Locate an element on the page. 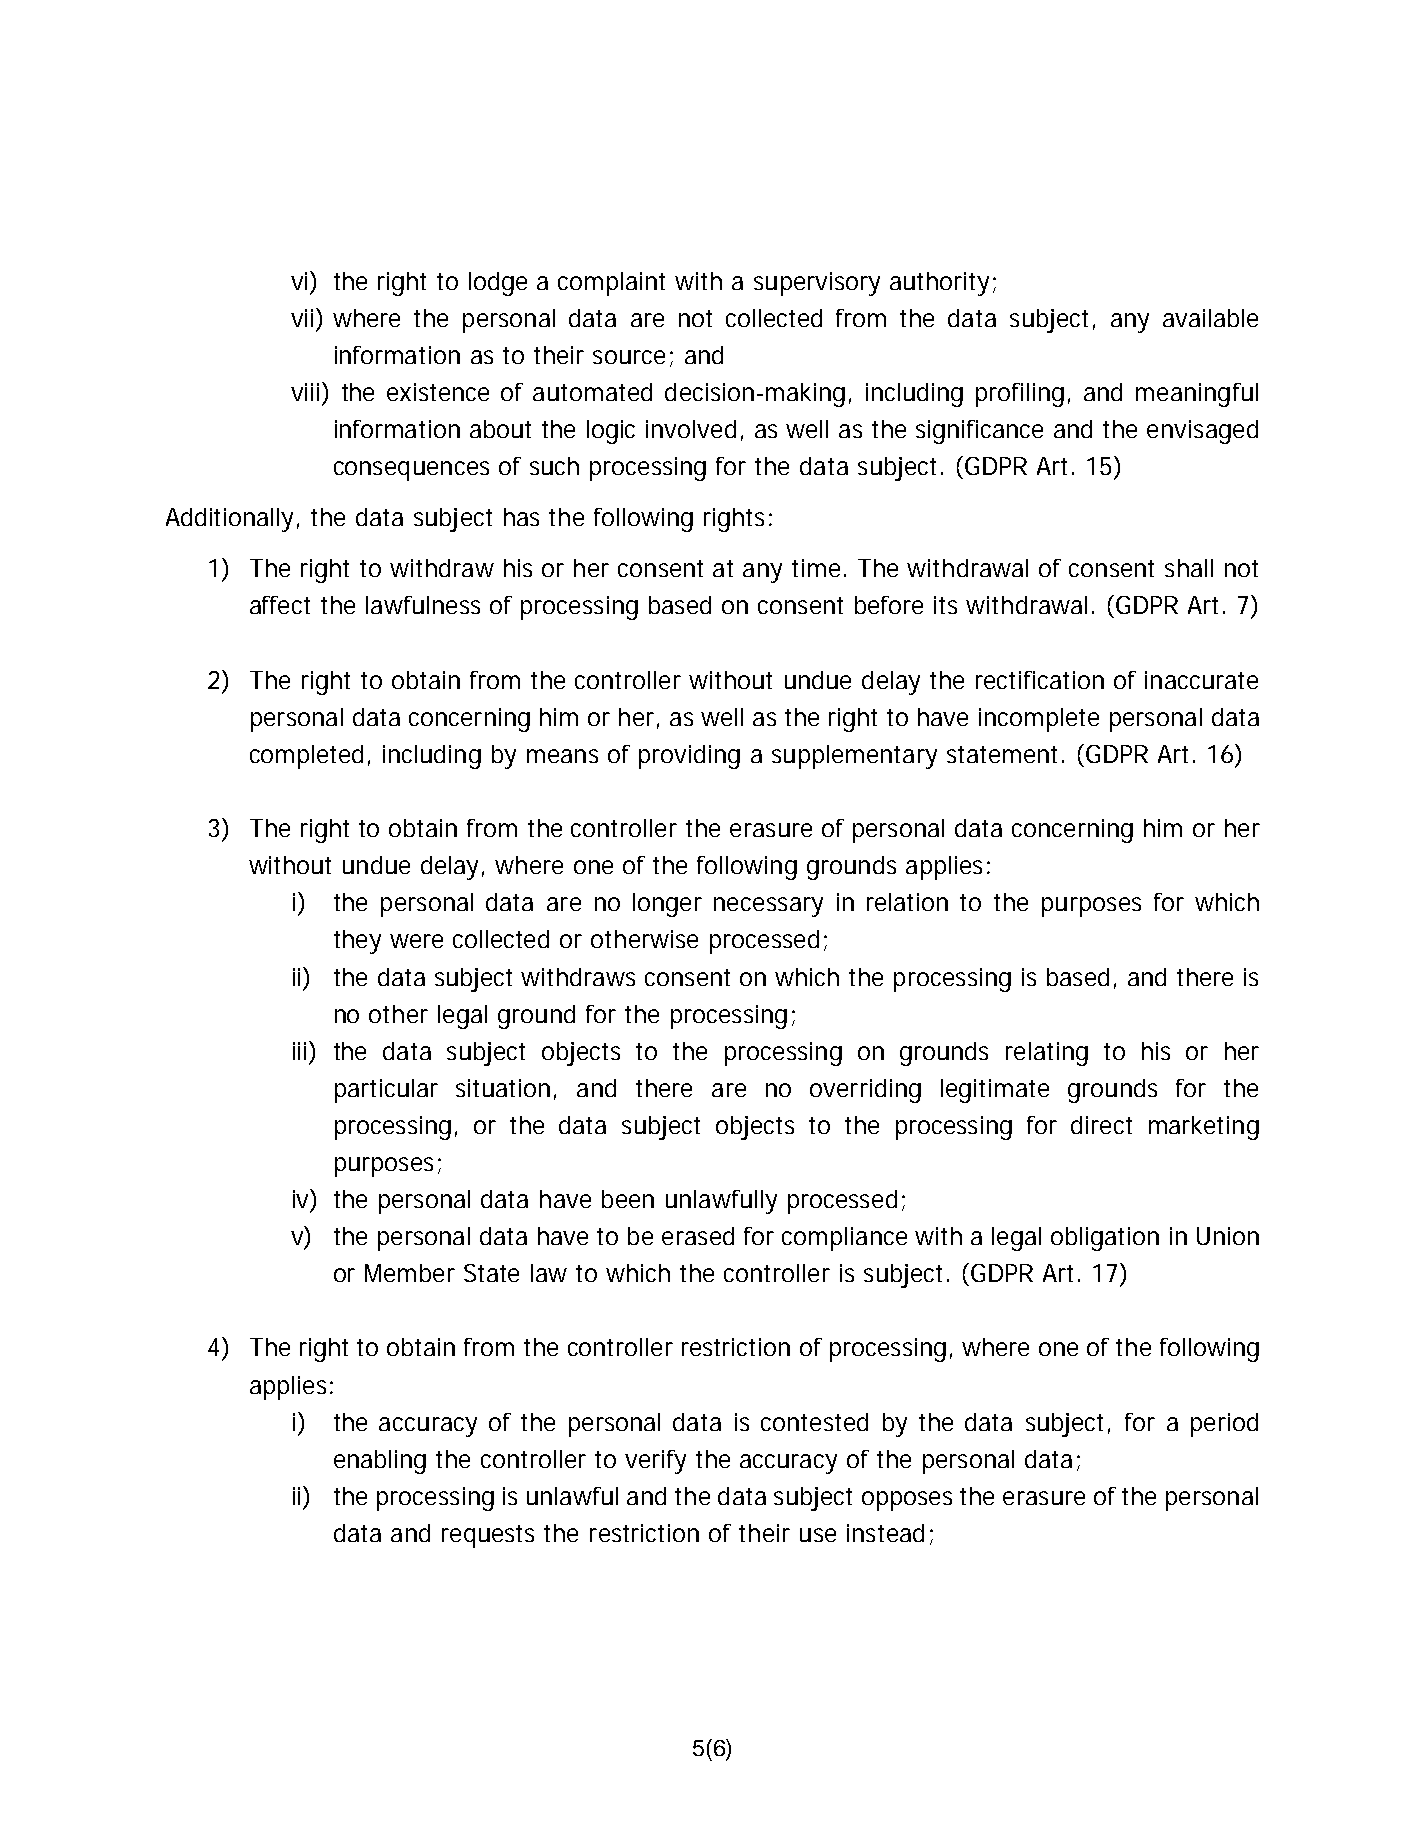 The image size is (1425, 1844). incomplete is located at coordinates (1039, 720).
